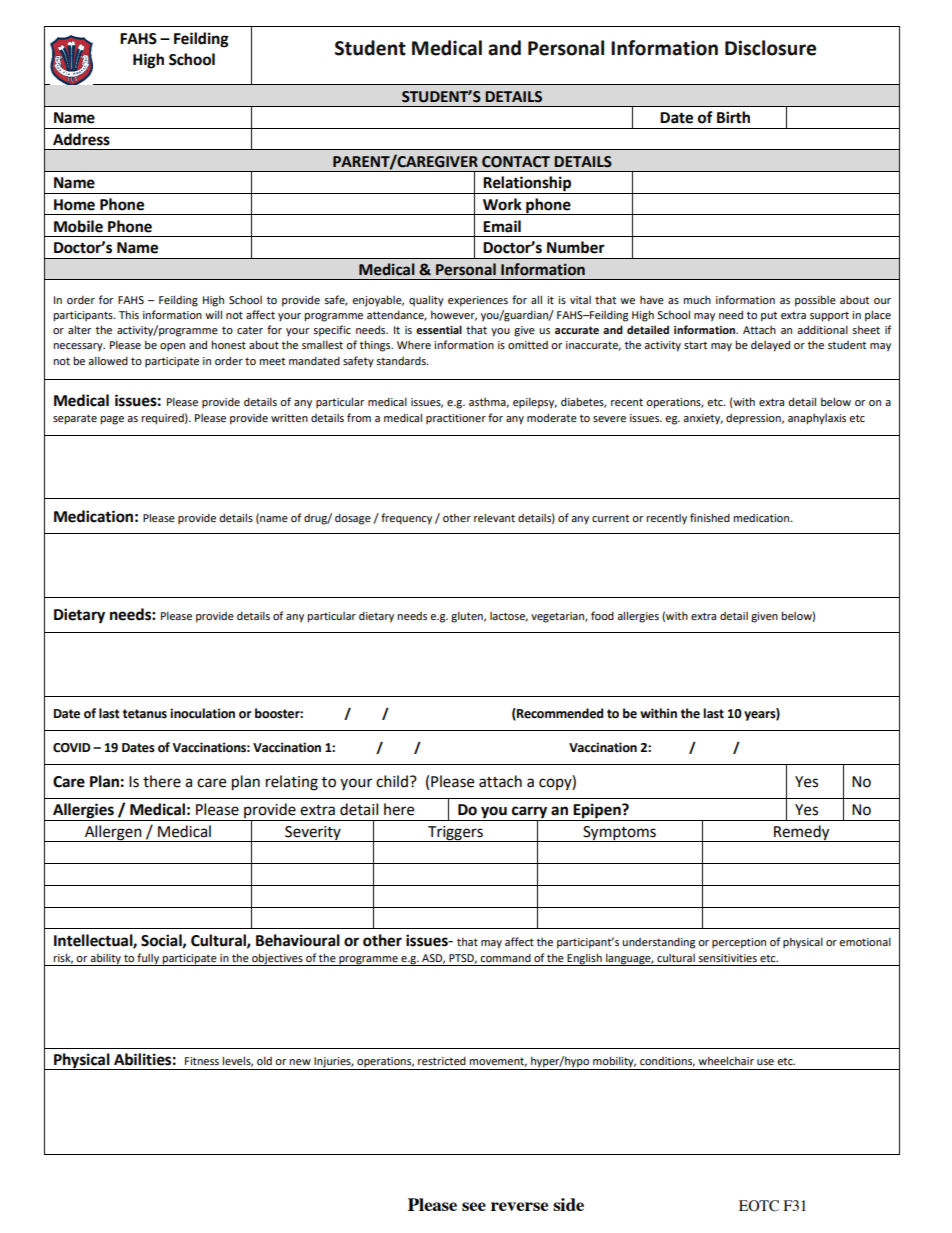 The width and height of the screenshot is (952, 1233). Describe the element at coordinates (113, 833) in the screenshot. I see `Allergen` at that location.
